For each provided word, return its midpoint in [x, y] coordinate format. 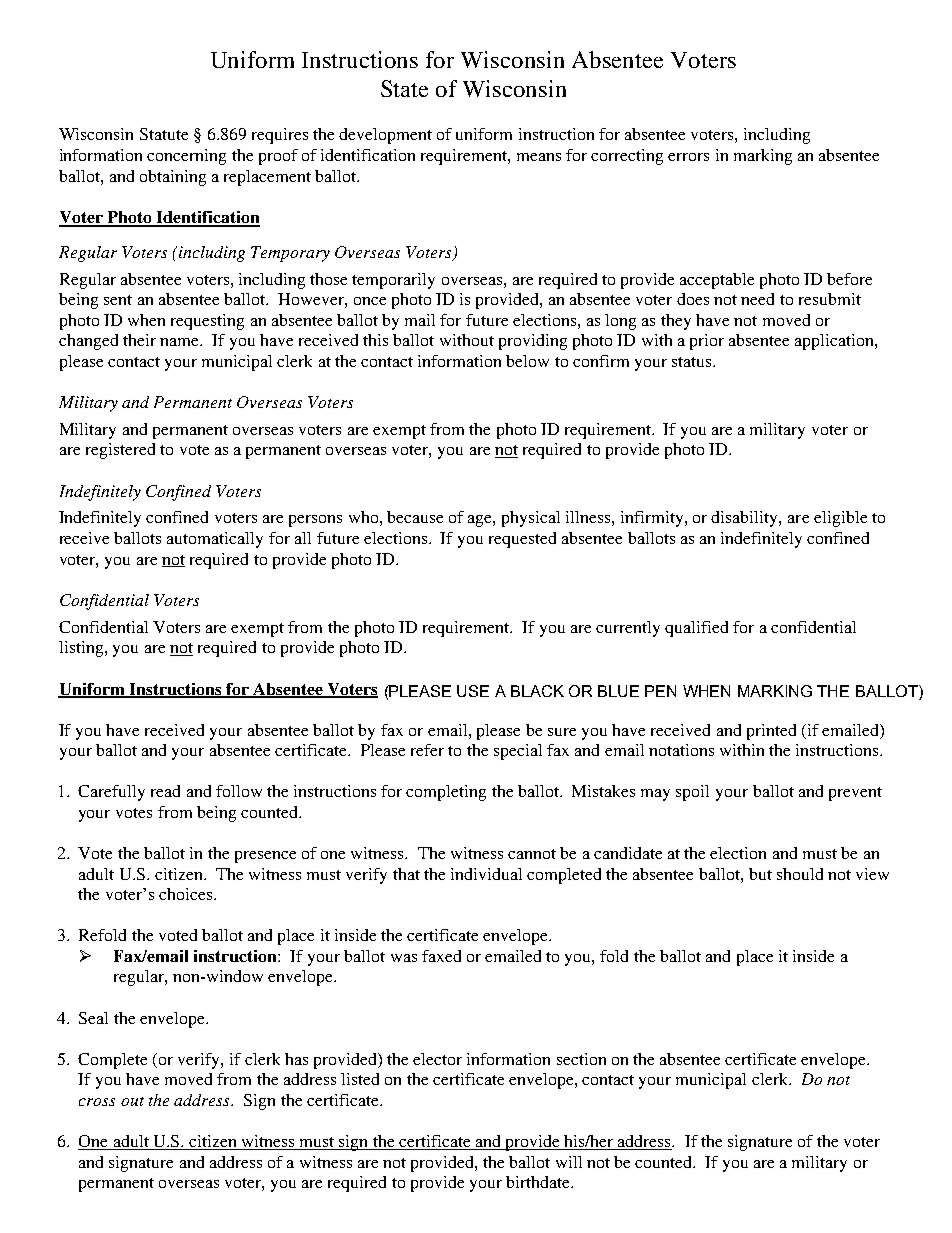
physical [531, 519]
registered [120, 451]
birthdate [539, 1182]
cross [97, 1102]
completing [446, 793]
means [539, 157]
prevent [855, 794]
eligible [840, 519]
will [569, 1162]
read [165, 791]
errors [688, 157]
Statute [164, 134]
